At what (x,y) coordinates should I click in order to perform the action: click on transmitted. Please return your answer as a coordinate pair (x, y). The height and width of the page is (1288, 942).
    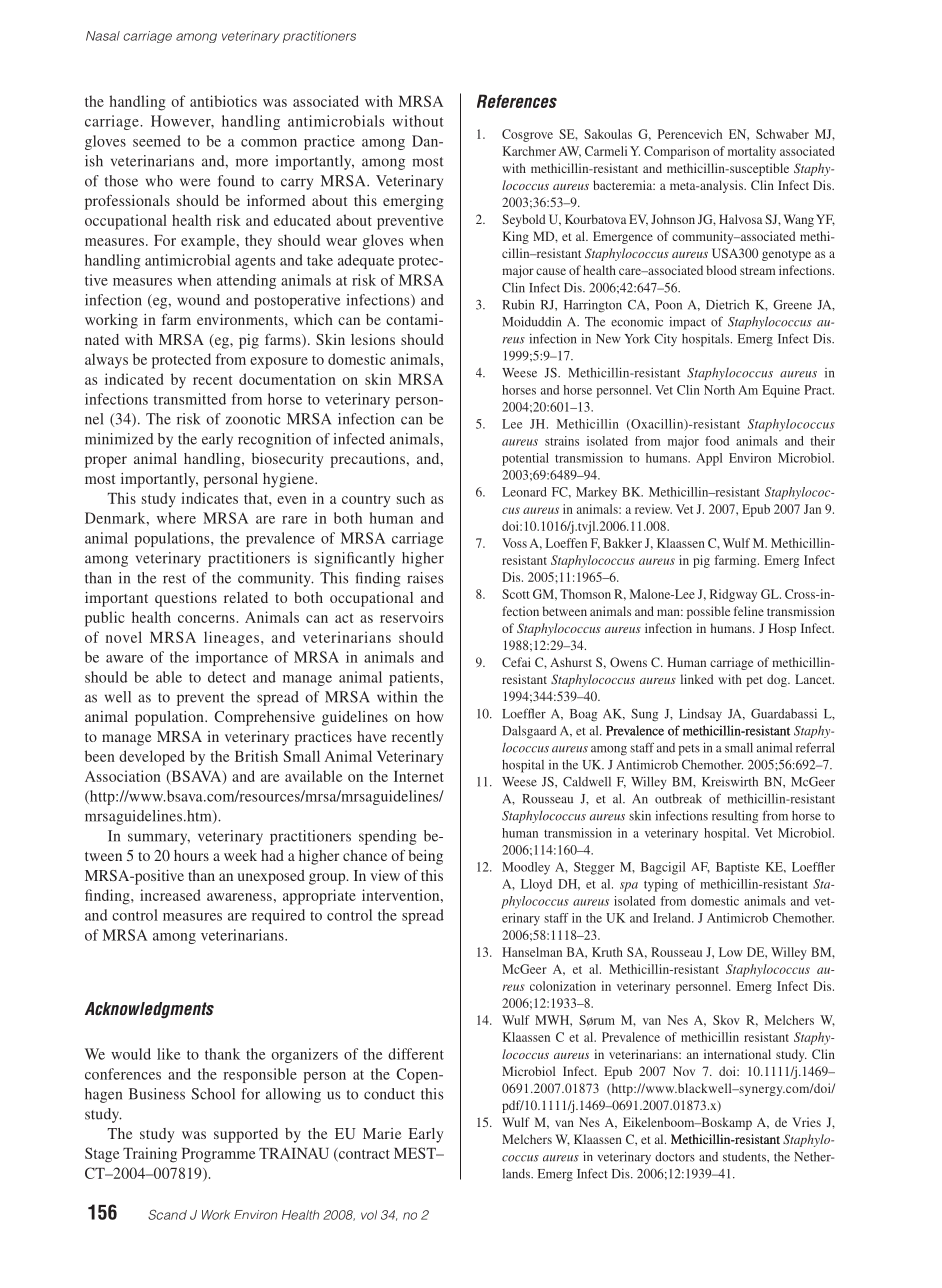
    Looking at the image, I should click on (190, 399).
